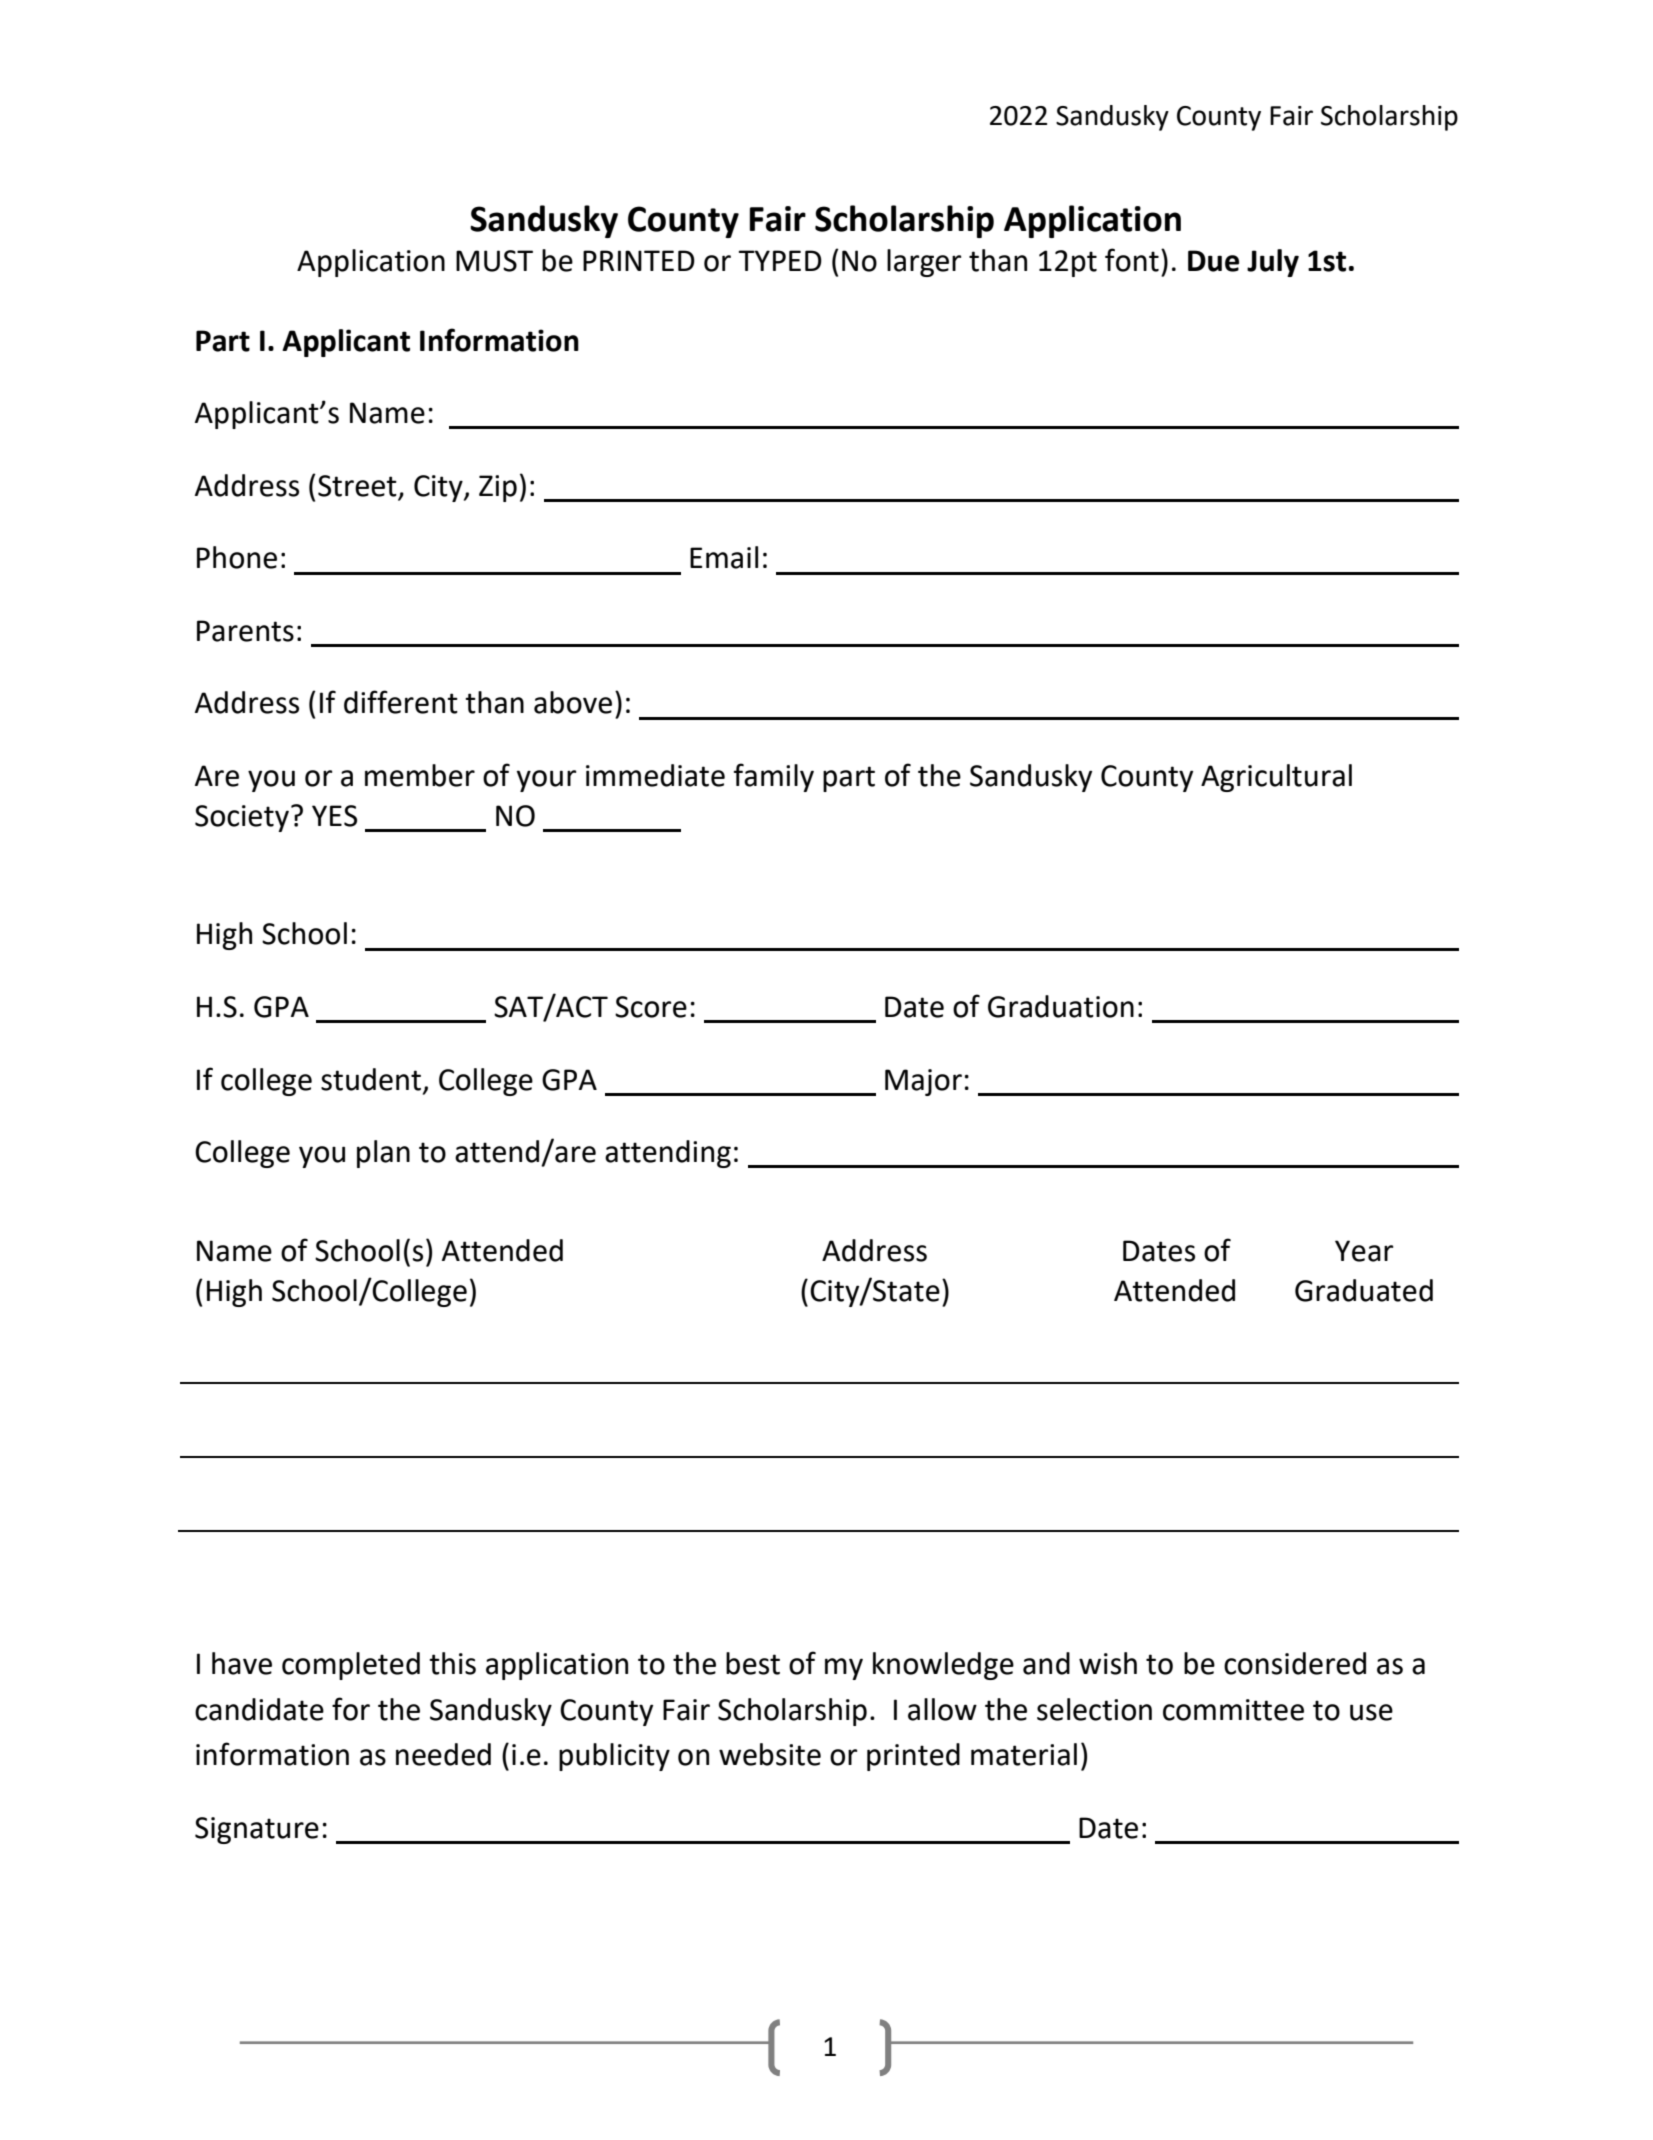 Image resolution: width=1653 pixels, height=2140 pixels. I want to click on Parents, so click(245, 631).
